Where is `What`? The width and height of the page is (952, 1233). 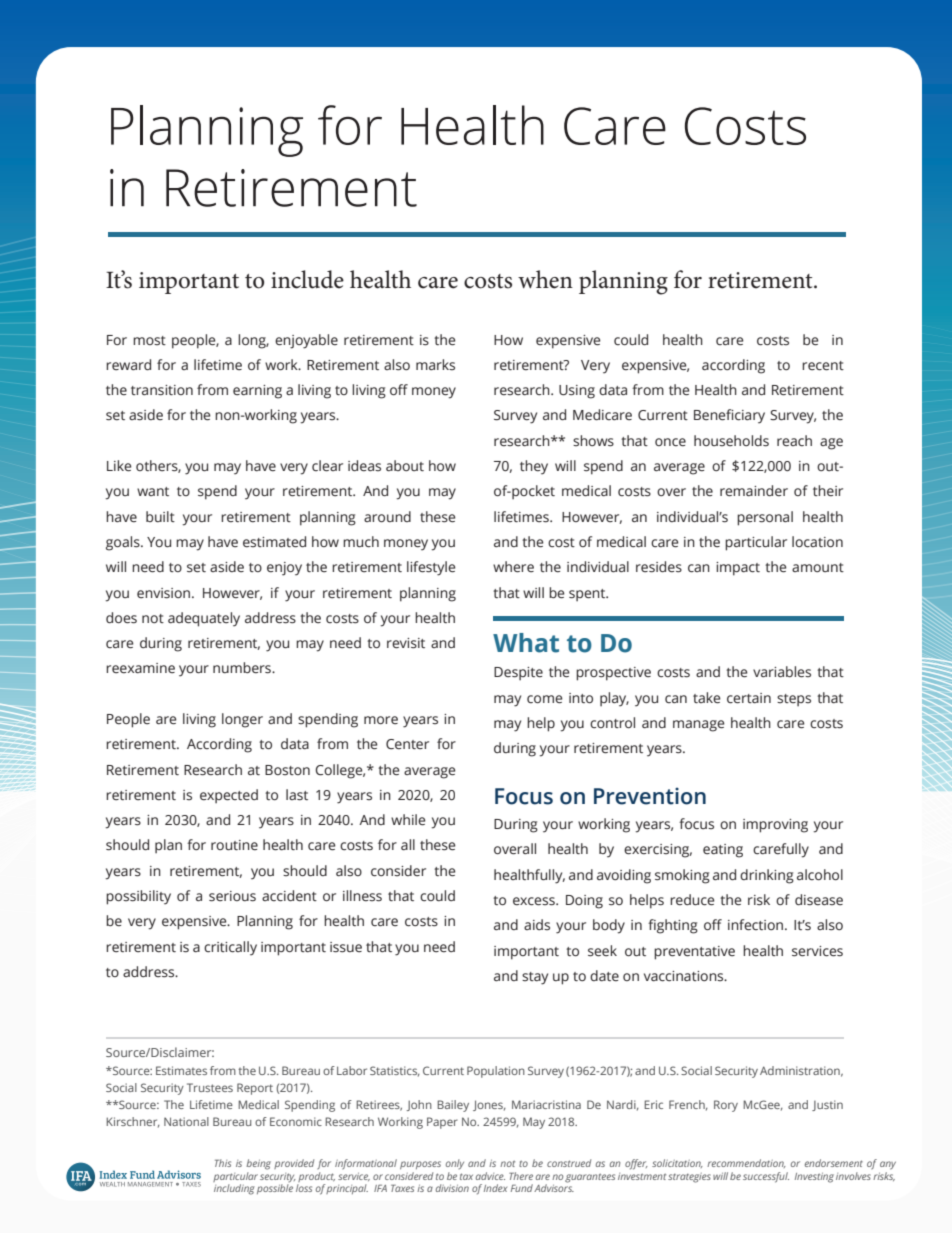
What is located at coordinates (526, 643).
